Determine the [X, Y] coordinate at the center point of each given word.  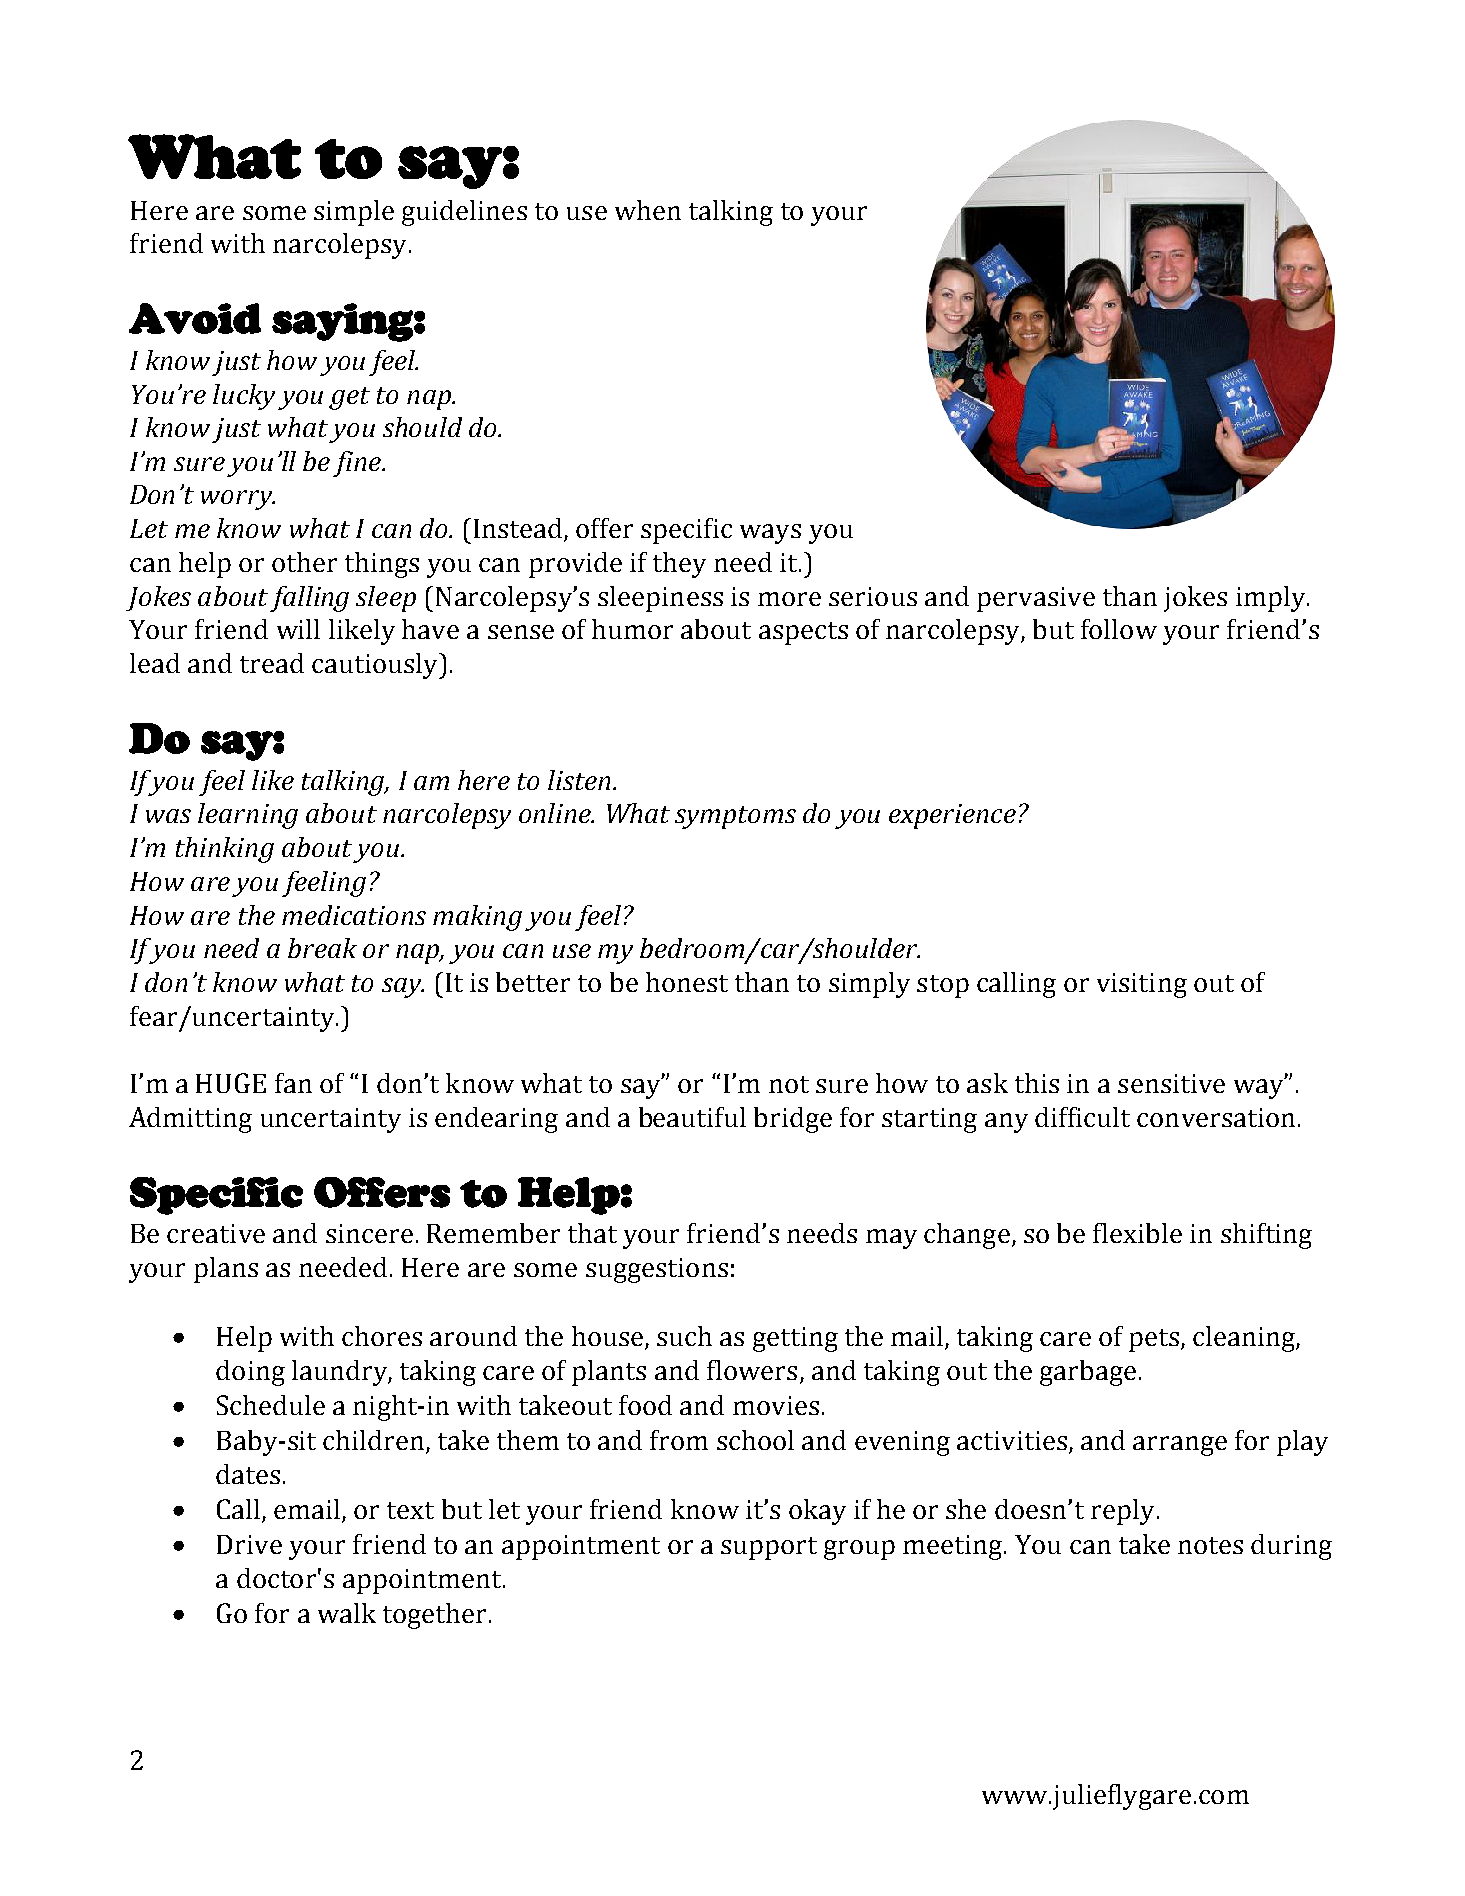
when [648, 210]
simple [354, 213]
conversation [1216, 1117]
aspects [803, 633]
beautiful [692, 1117]
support [769, 1548]
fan [293, 1083]
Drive [249, 1544]
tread [272, 663]
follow [1119, 629]
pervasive [1036, 599]
